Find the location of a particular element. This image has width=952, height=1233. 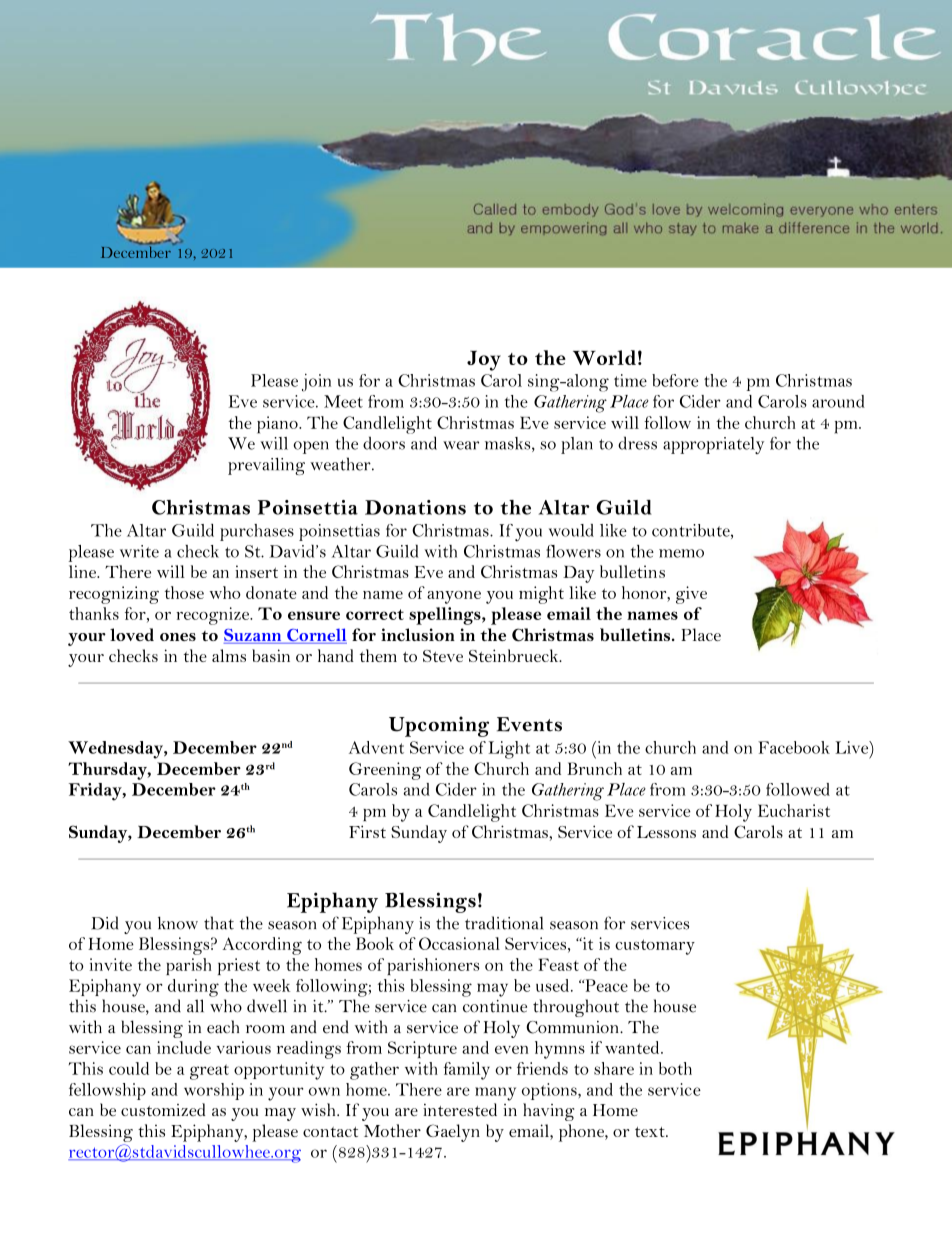

Live is located at coordinates (853, 747).
